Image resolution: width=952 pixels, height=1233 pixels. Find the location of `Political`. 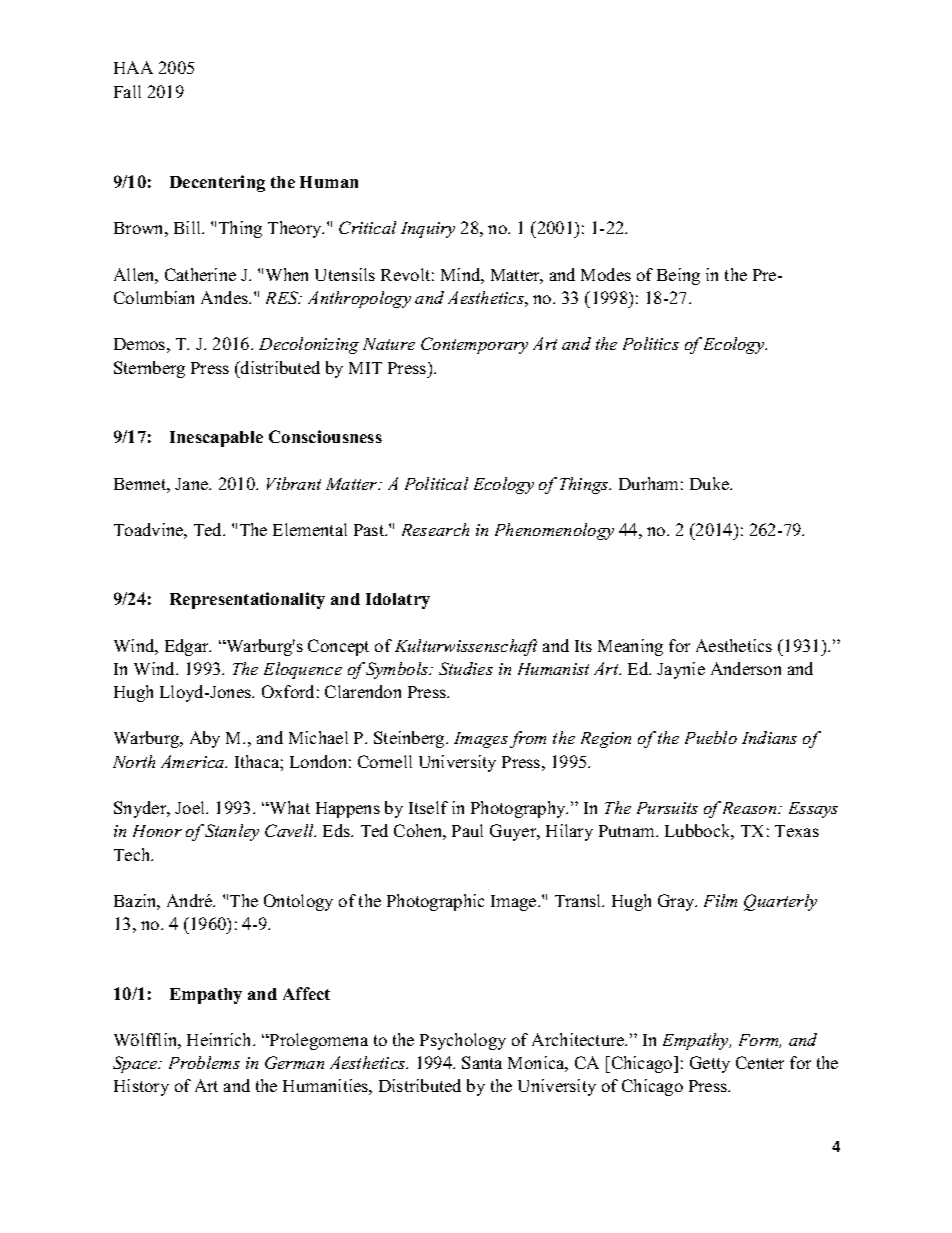

Political is located at coordinates (436, 483).
